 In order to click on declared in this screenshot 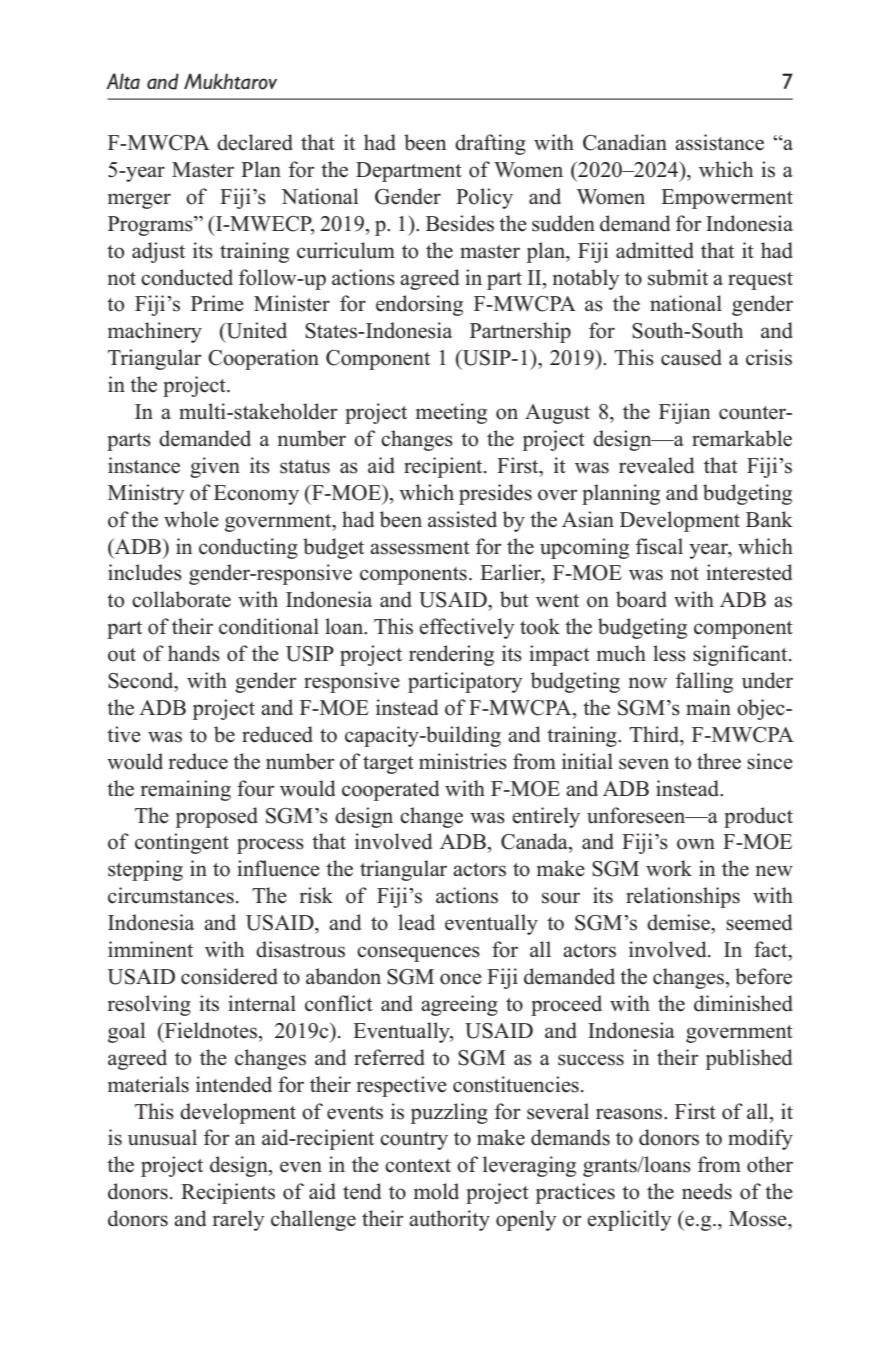, I will do `click(255, 142)`.
